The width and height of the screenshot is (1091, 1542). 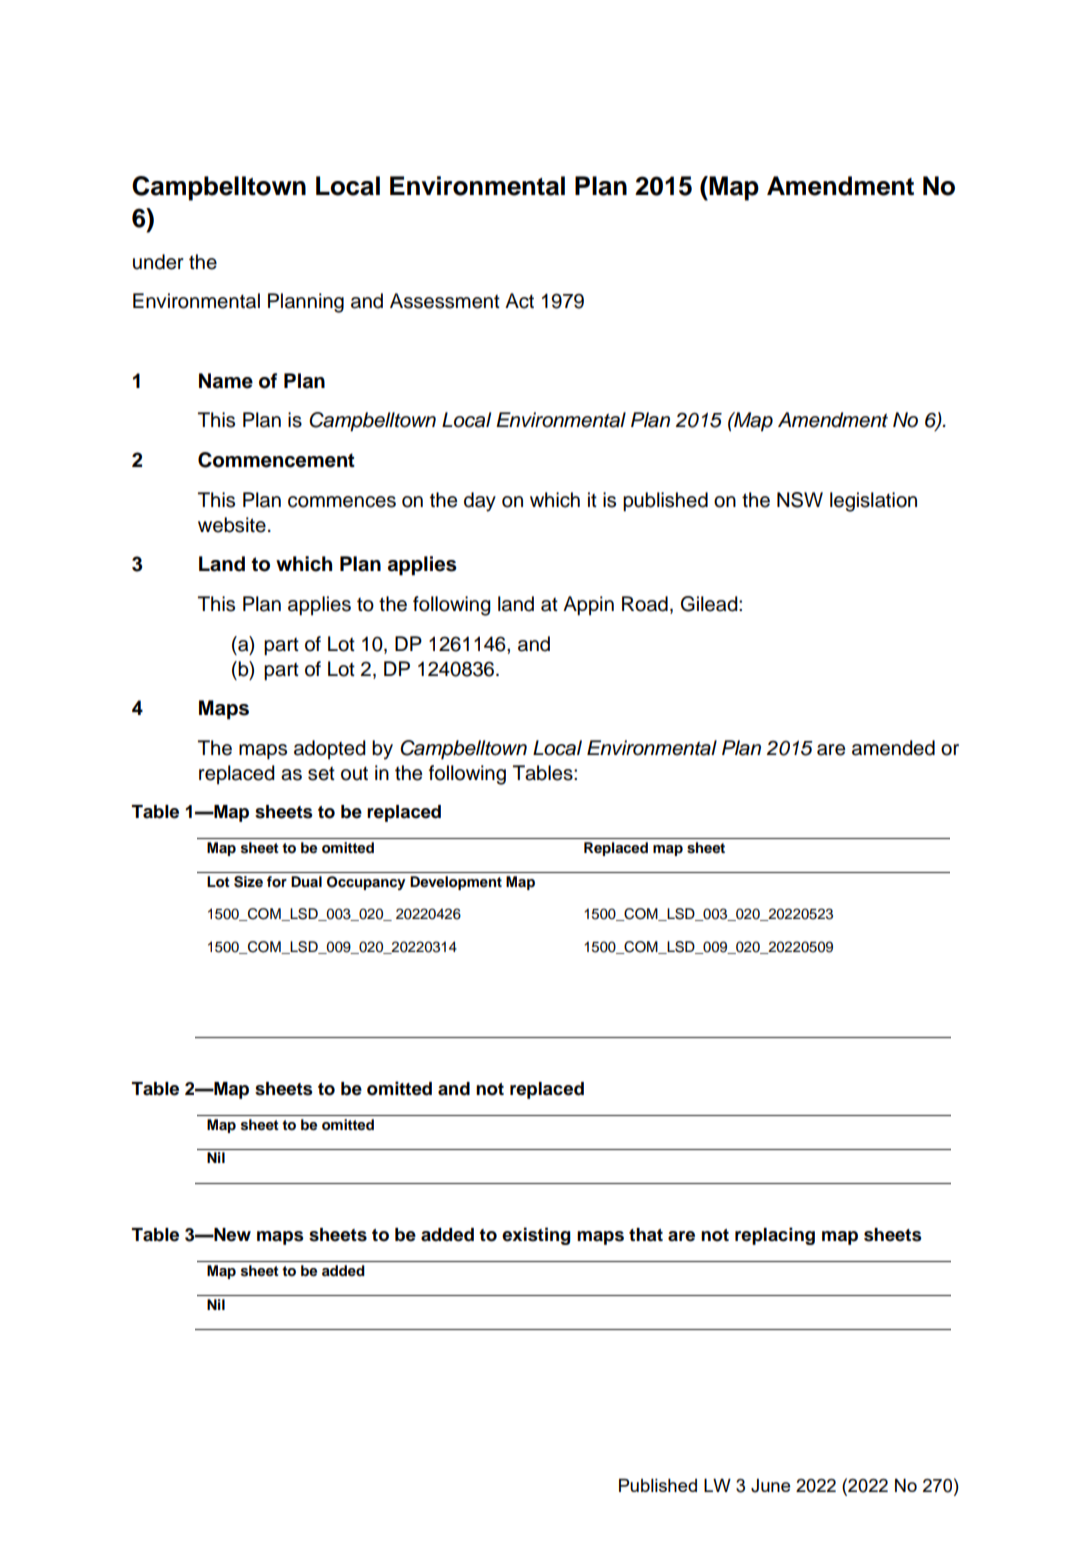 What do you see at coordinates (800, 500) in the screenshot?
I see `NSW` at bounding box center [800, 500].
